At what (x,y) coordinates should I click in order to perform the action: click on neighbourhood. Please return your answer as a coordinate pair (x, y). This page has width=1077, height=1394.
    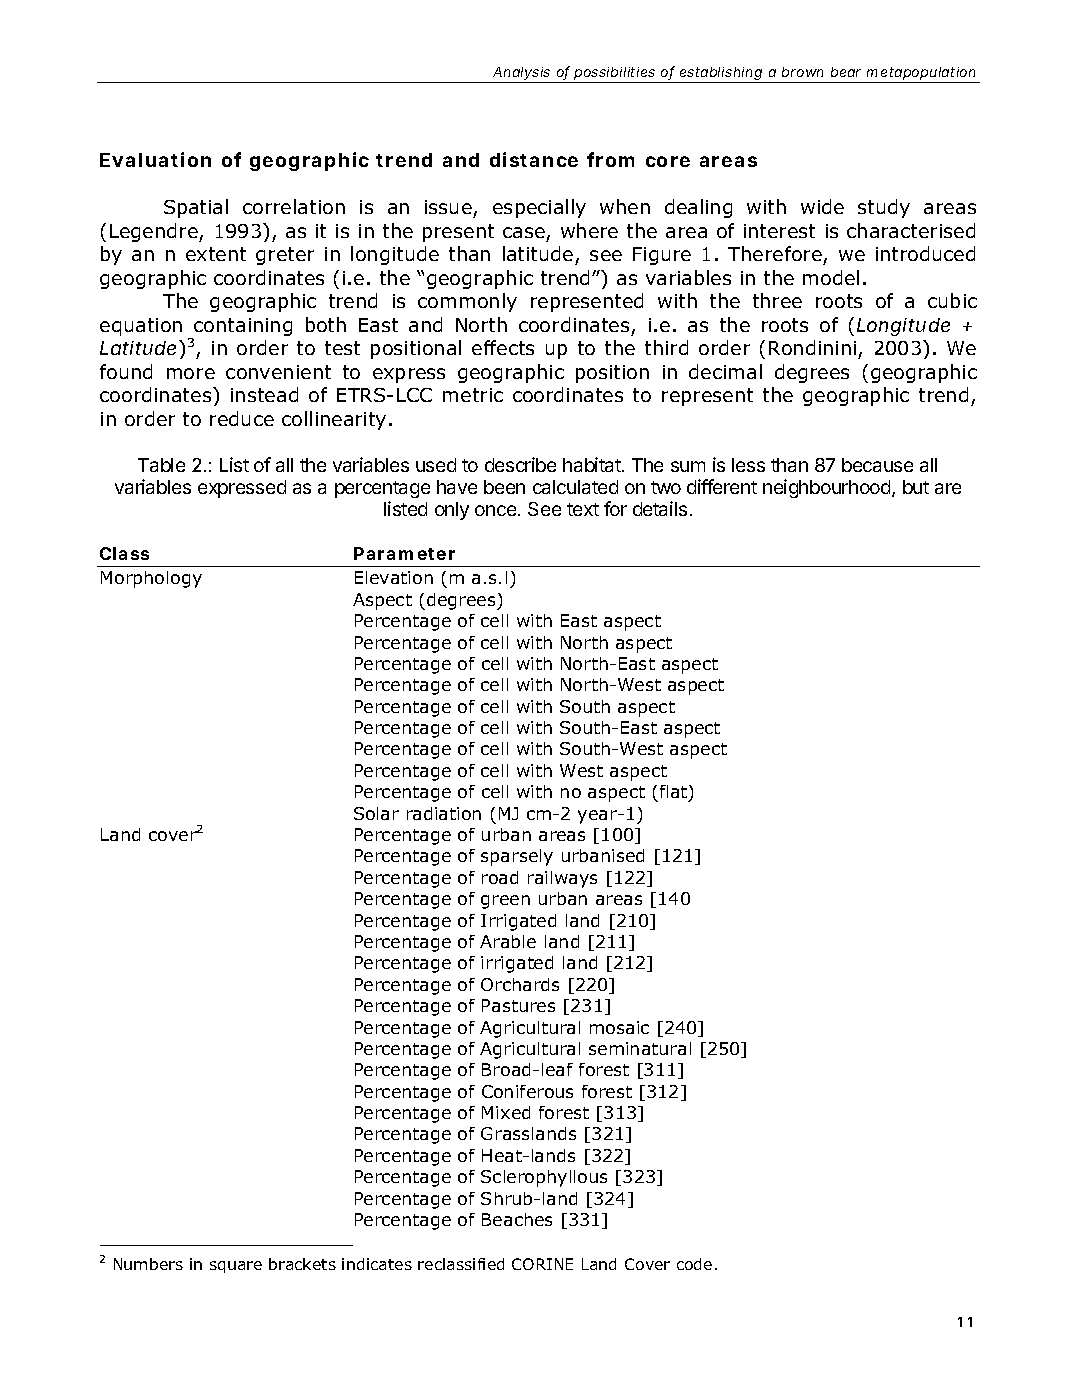
    Looking at the image, I should click on (828, 488).
